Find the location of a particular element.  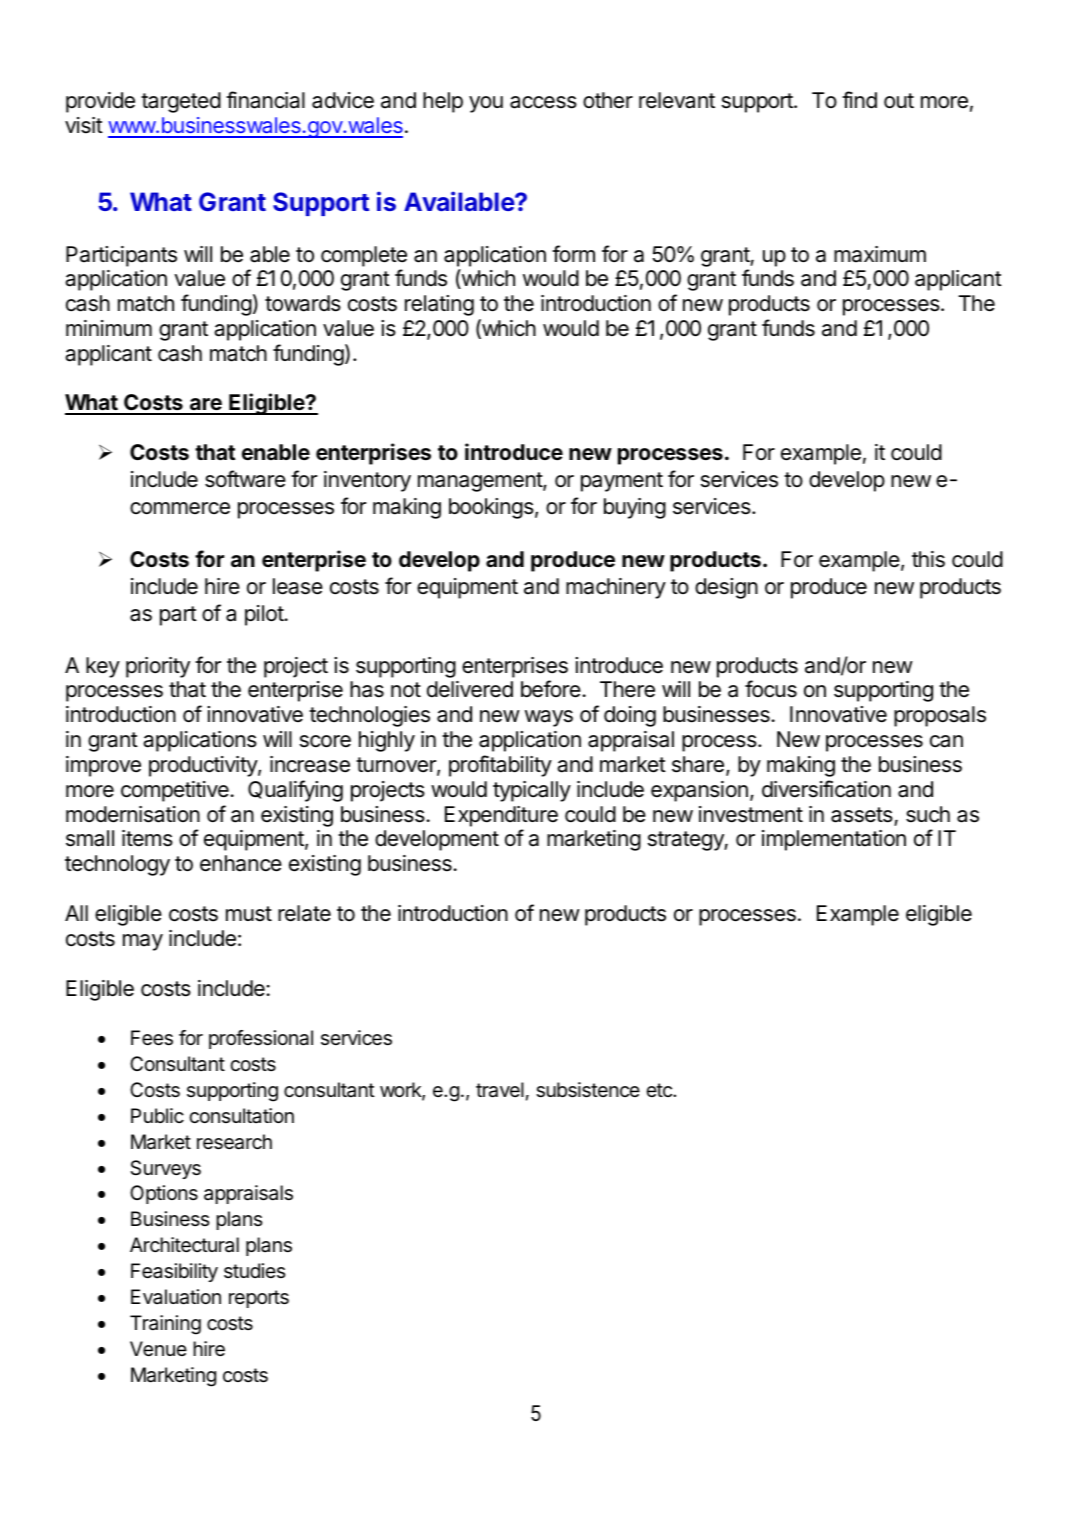

Evaluation is located at coordinates (176, 1297).
